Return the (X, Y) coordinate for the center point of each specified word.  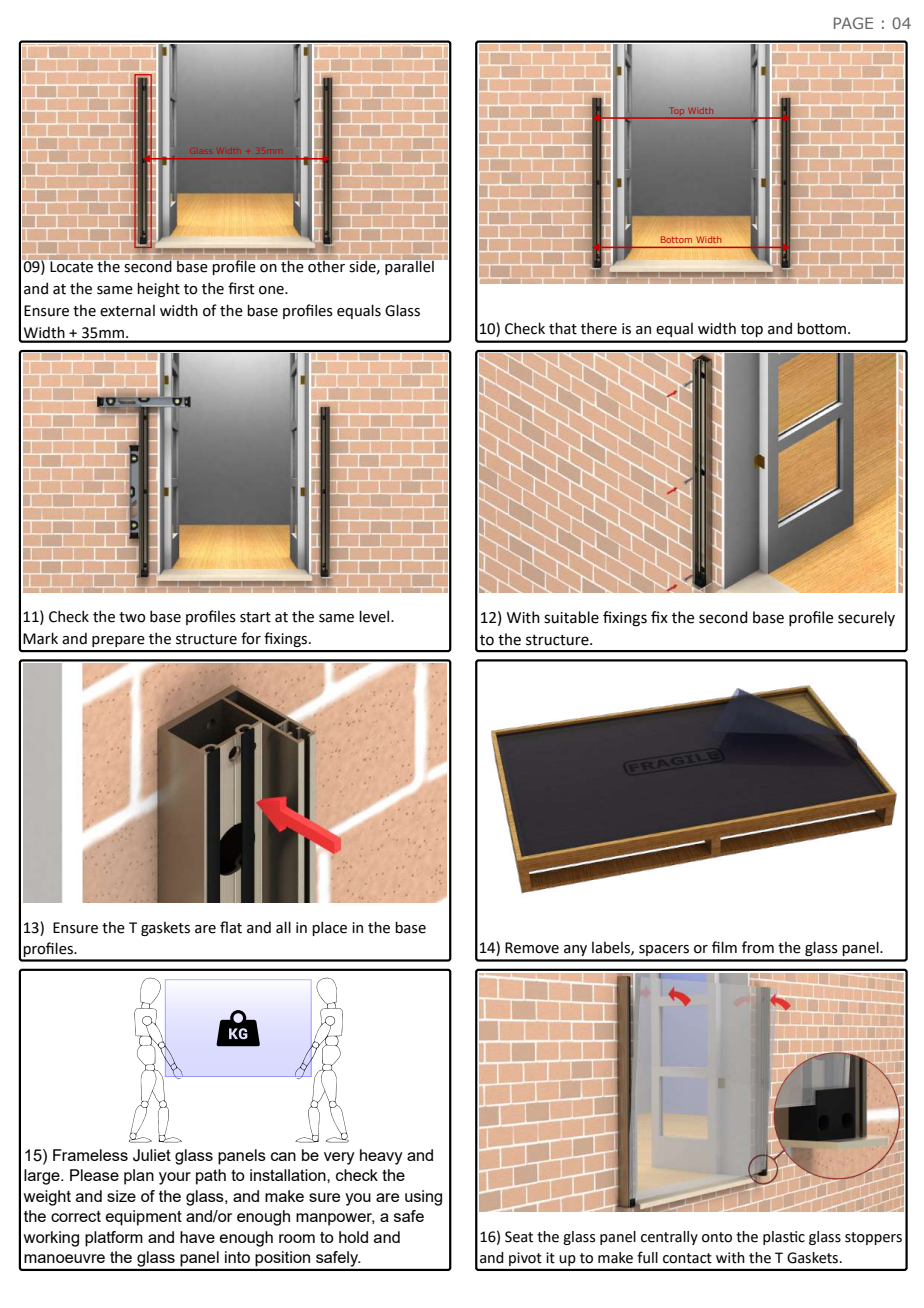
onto (717, 1237)
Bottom (676, 239)
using (423, 1198)
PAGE (853, 23)
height (158, 289)
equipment (144, 1218)
